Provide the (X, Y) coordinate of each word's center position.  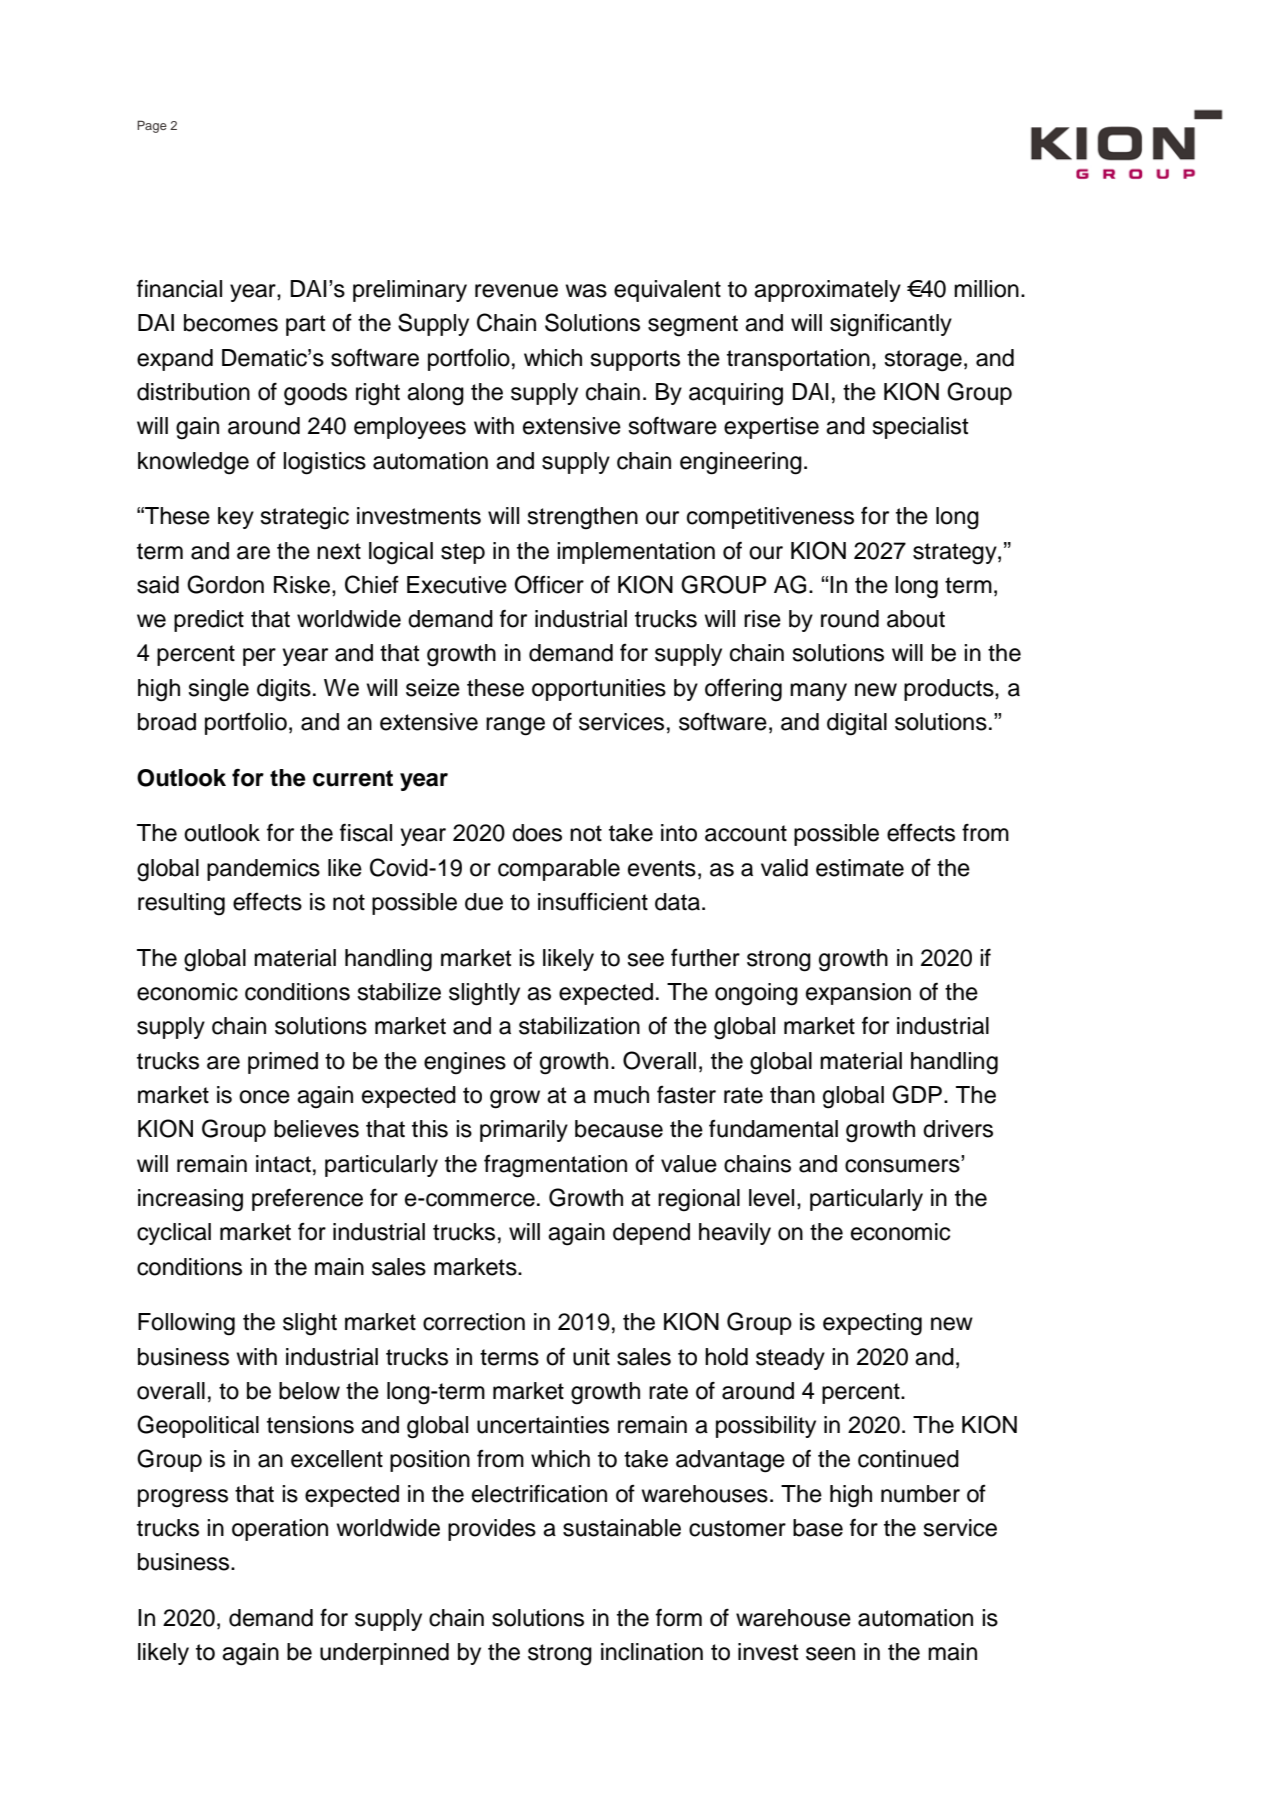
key (236, 518)
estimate (860, 868)
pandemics (263, 870)
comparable (559, 870)
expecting (872, 1324)
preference (307, 1200)
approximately (827, 291)
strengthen (582, 518)
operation (280, 1530)
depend (651, 1234)
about (916, 619)
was (586, 291)
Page (152, 126)
